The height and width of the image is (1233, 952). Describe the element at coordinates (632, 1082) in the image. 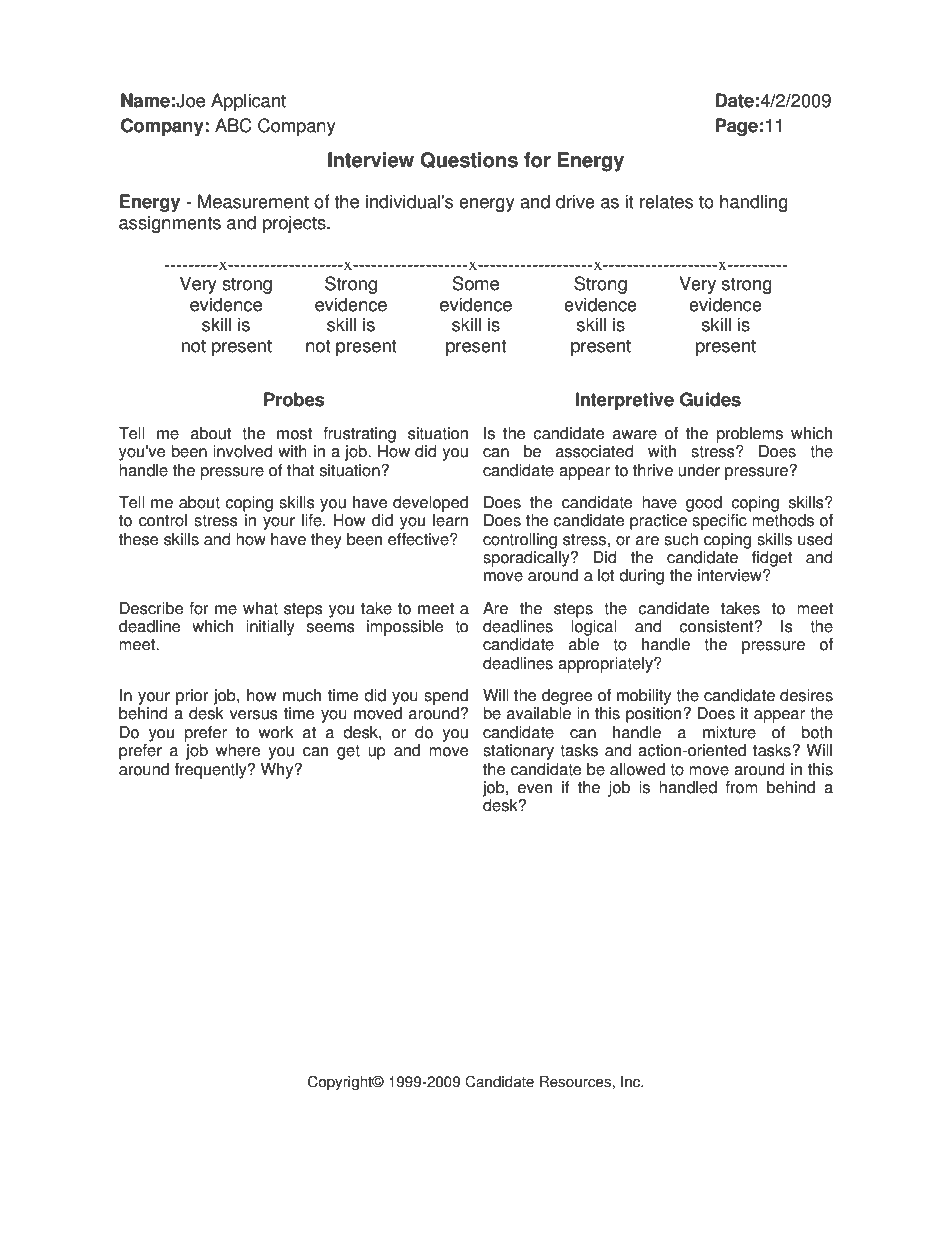

I see `Inc` at that location.
